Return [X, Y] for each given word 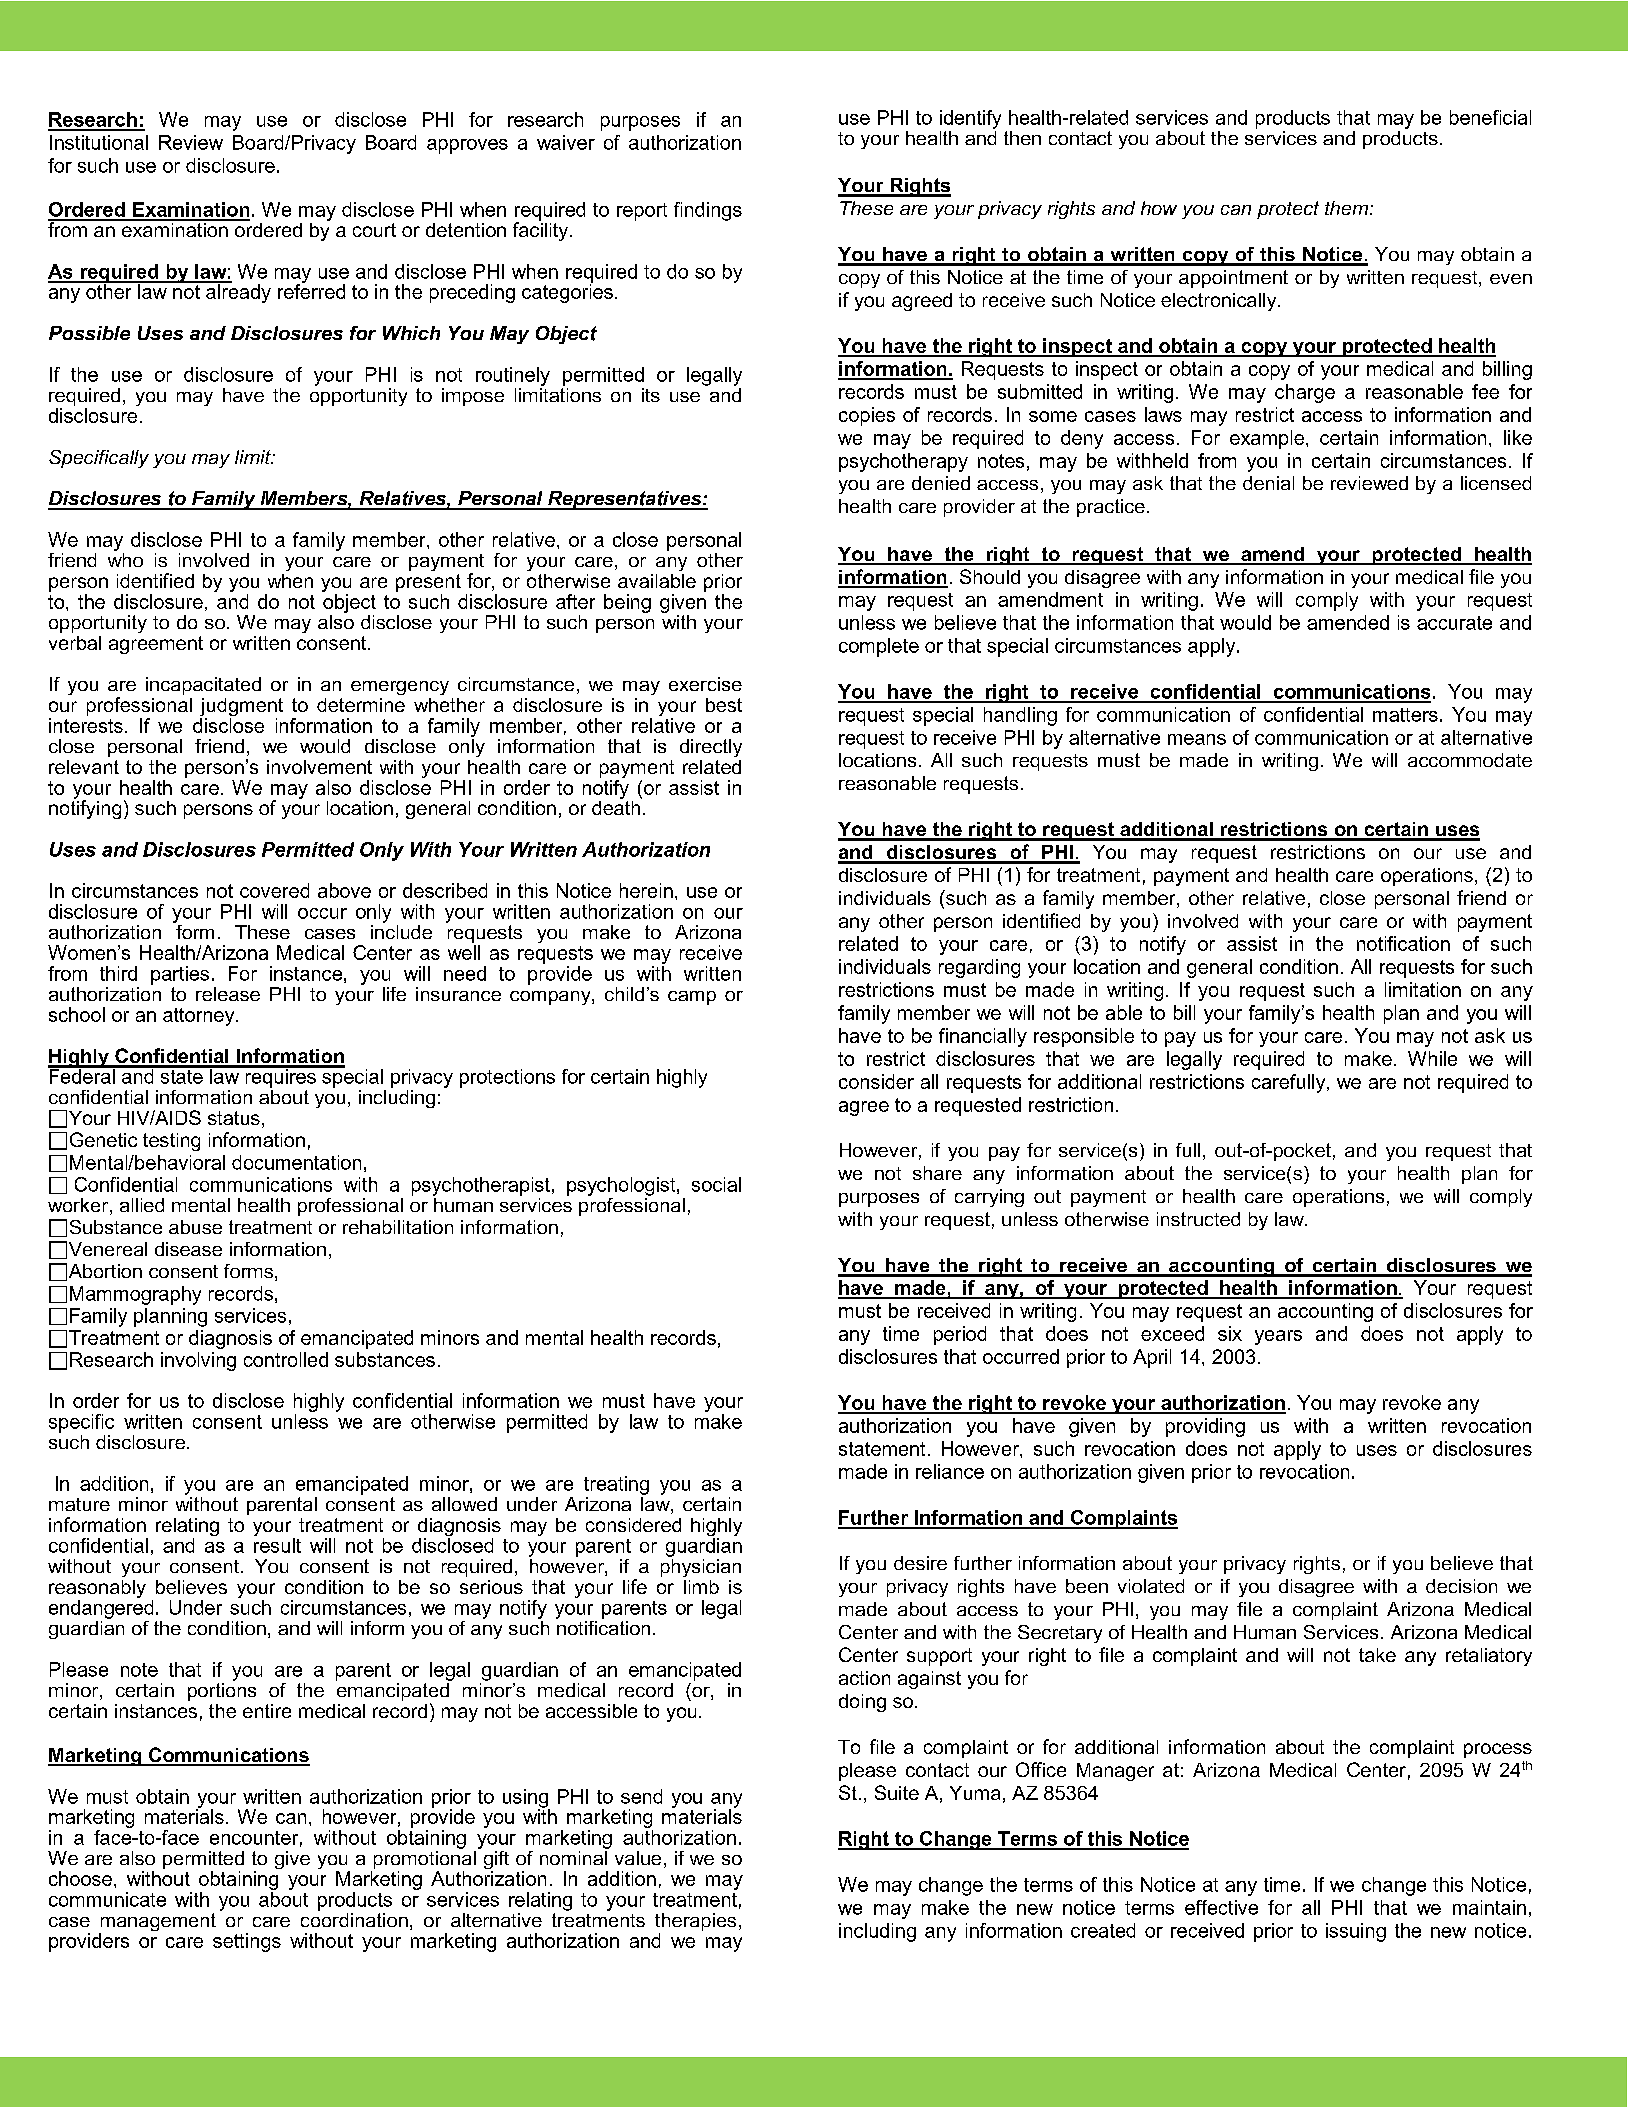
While [1432, 1058]
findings [708, 211]
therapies [695, 1923]
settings [247, 1942]
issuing [1356, 1932]
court [374, 230]
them [1346, 208]
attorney [200, 1017]
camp [692, 998]
